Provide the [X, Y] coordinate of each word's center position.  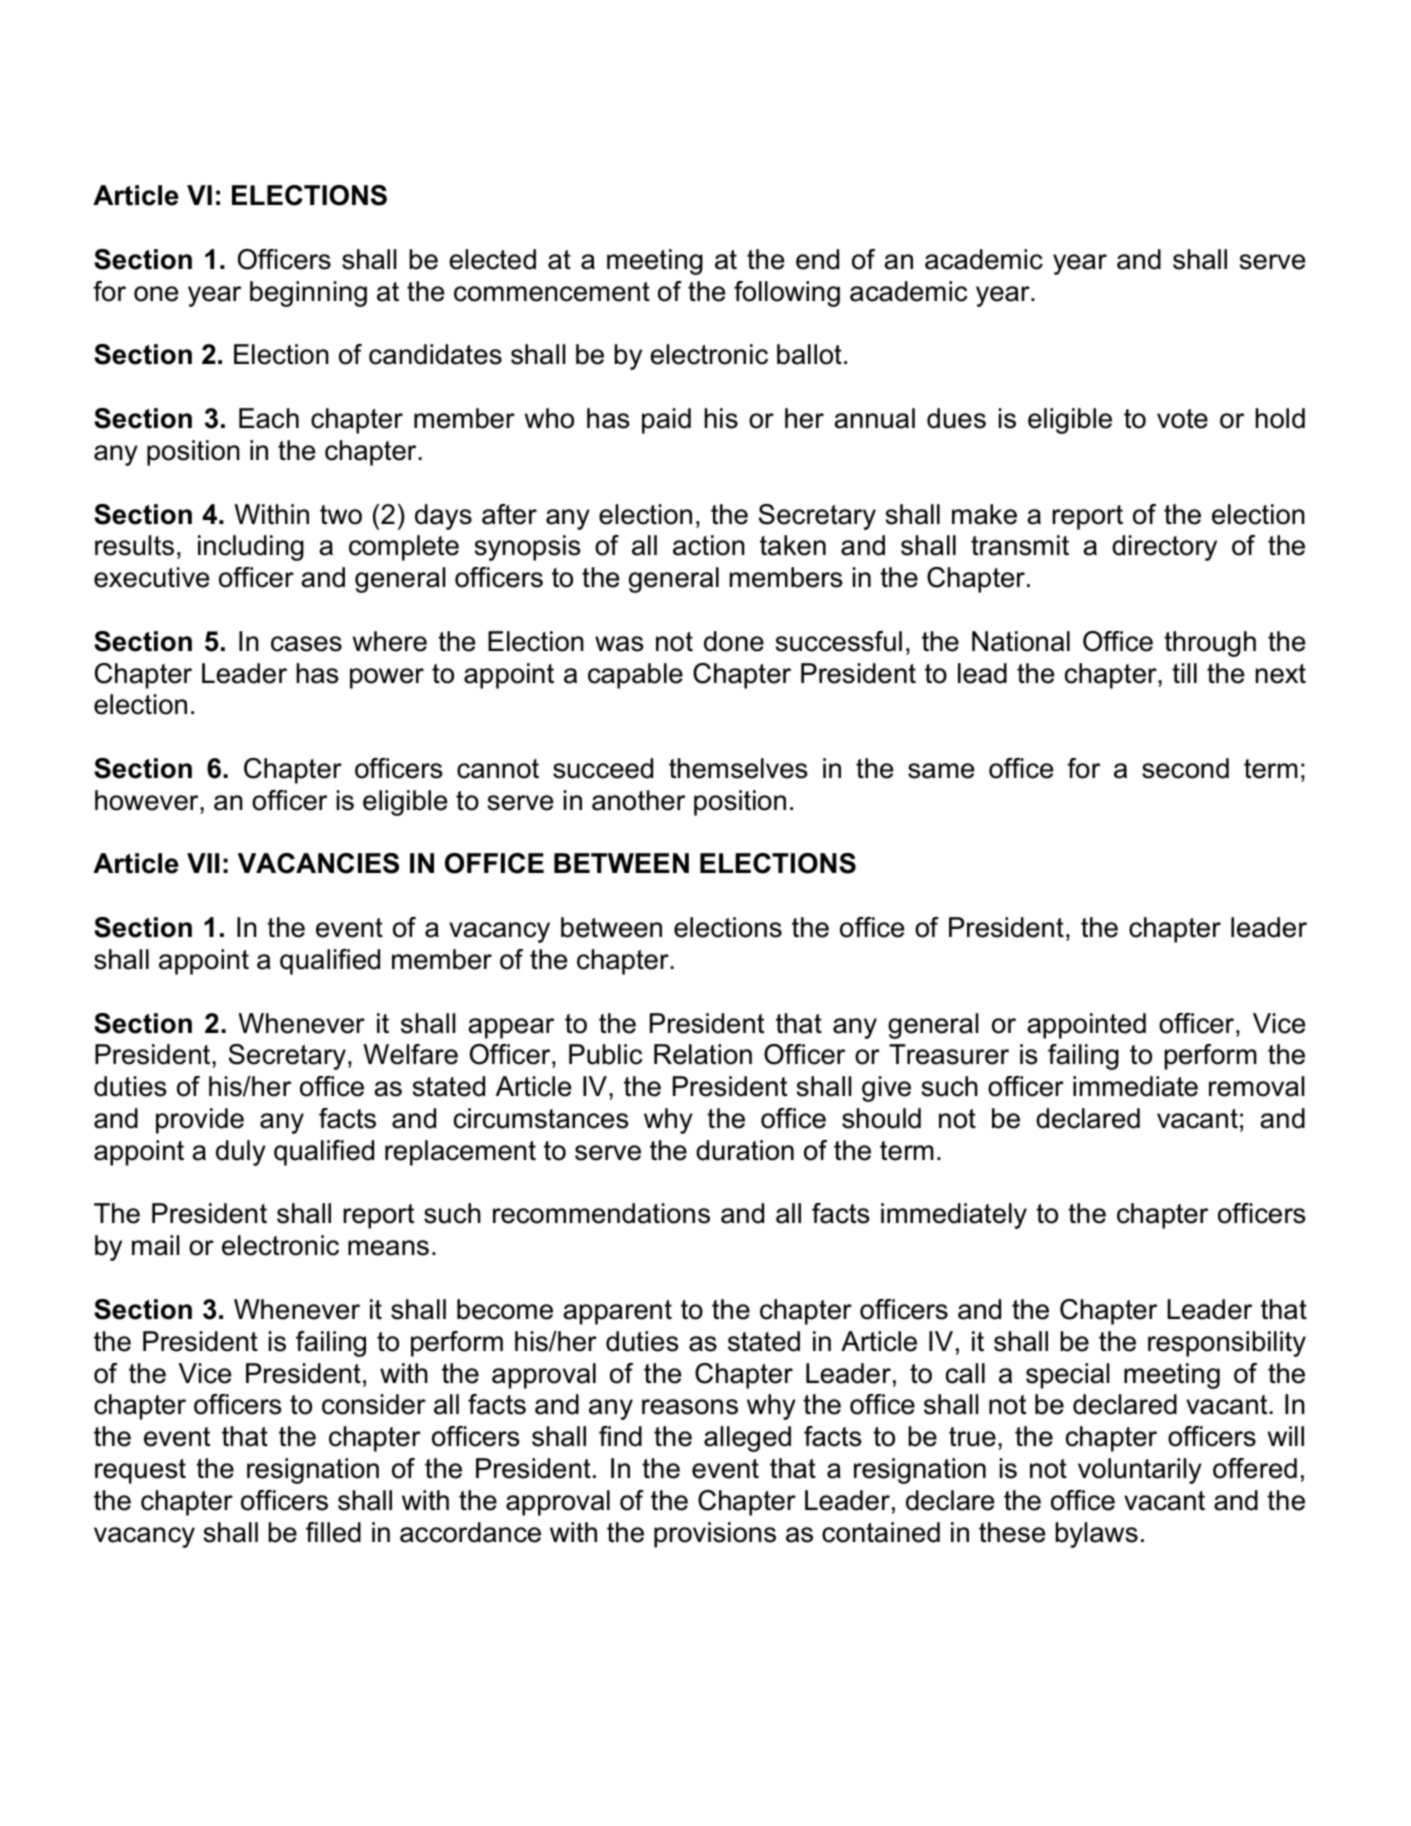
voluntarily [1140, 1471]
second [1185, 768]
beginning [308, 294]
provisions [715, 1535]
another [638, 800]
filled [333, 1532]
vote [1182, 419]
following [787, 294]
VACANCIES [318, 863]
